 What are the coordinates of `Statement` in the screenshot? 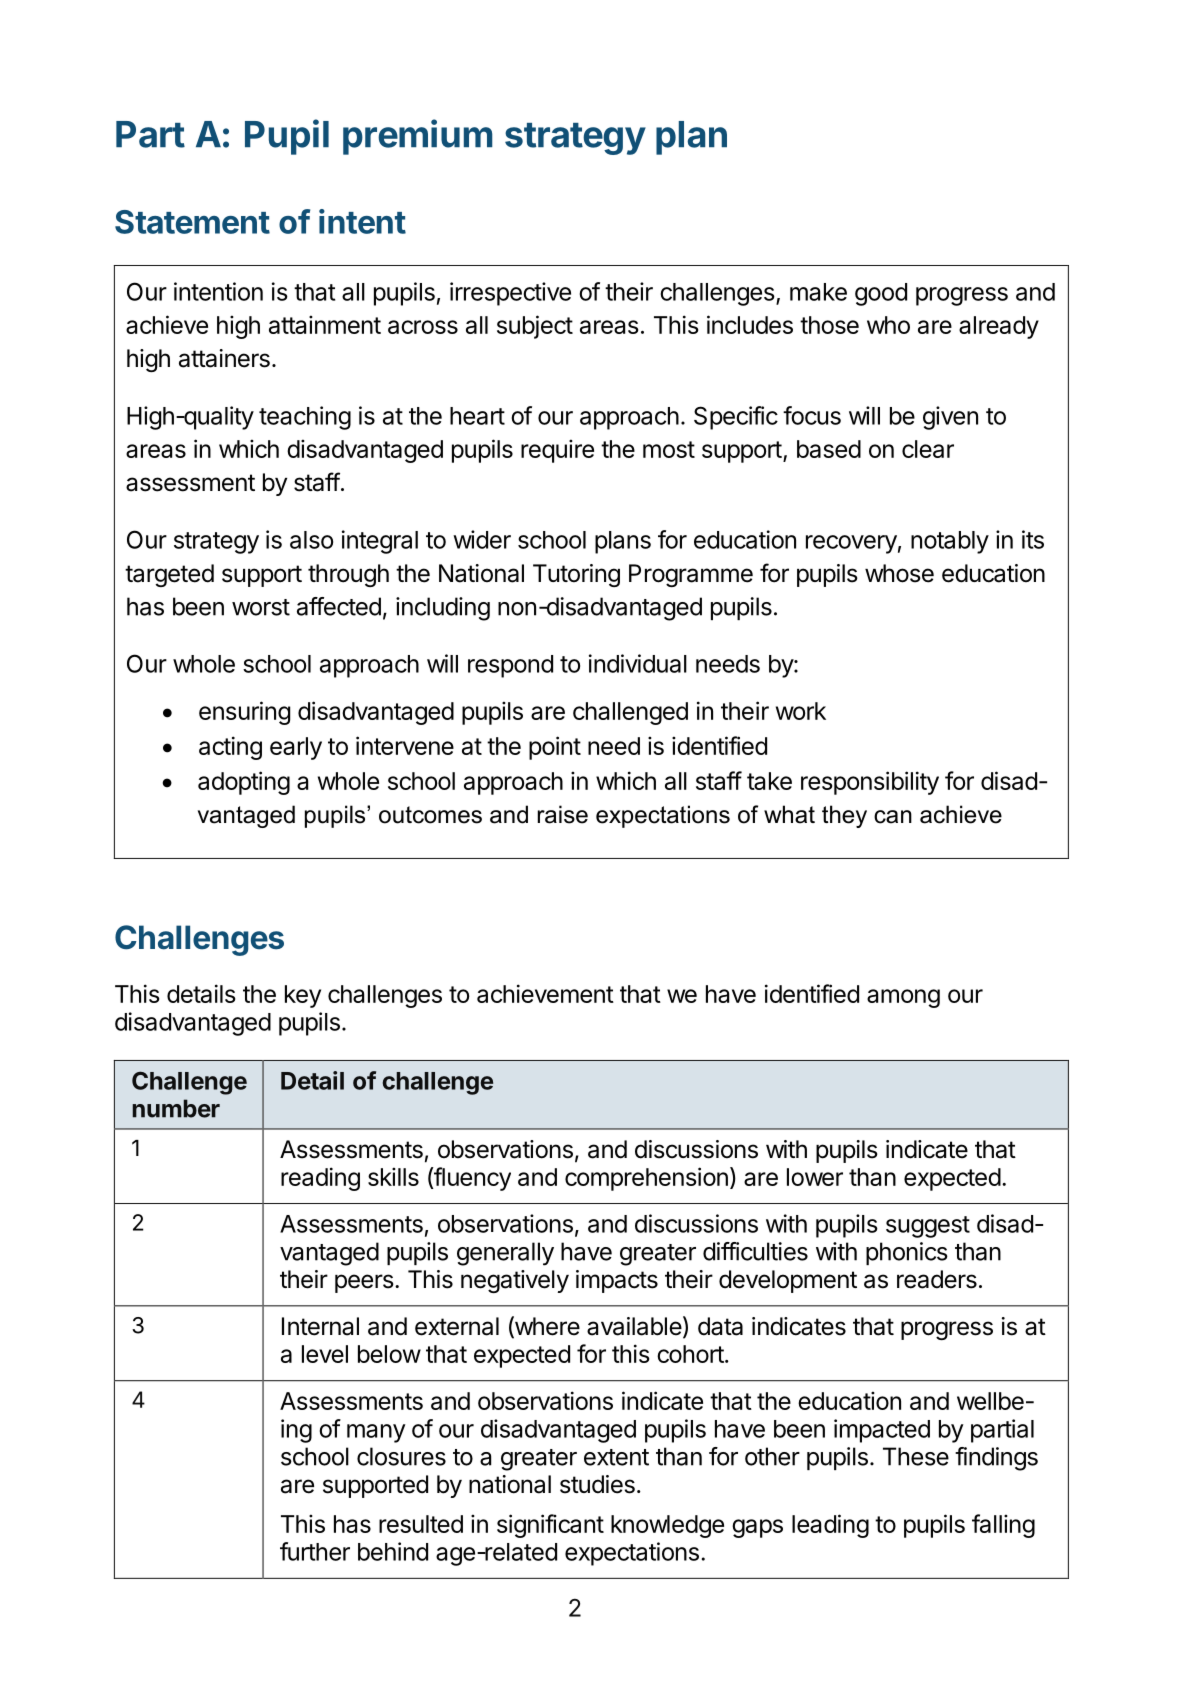 It's located at (192, 222).
